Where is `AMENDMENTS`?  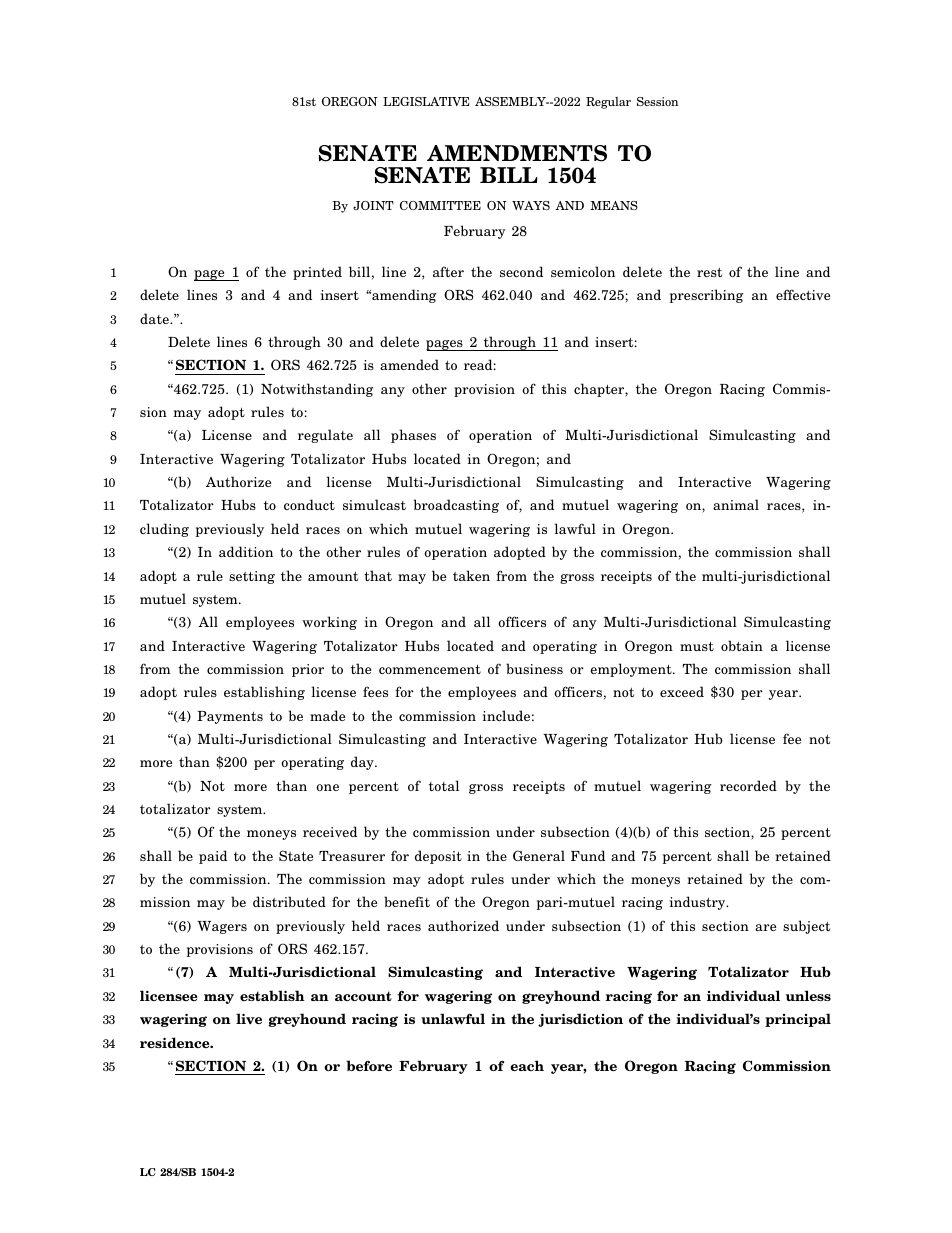 AMENDMENTS is located at coordinates (517, 153).
